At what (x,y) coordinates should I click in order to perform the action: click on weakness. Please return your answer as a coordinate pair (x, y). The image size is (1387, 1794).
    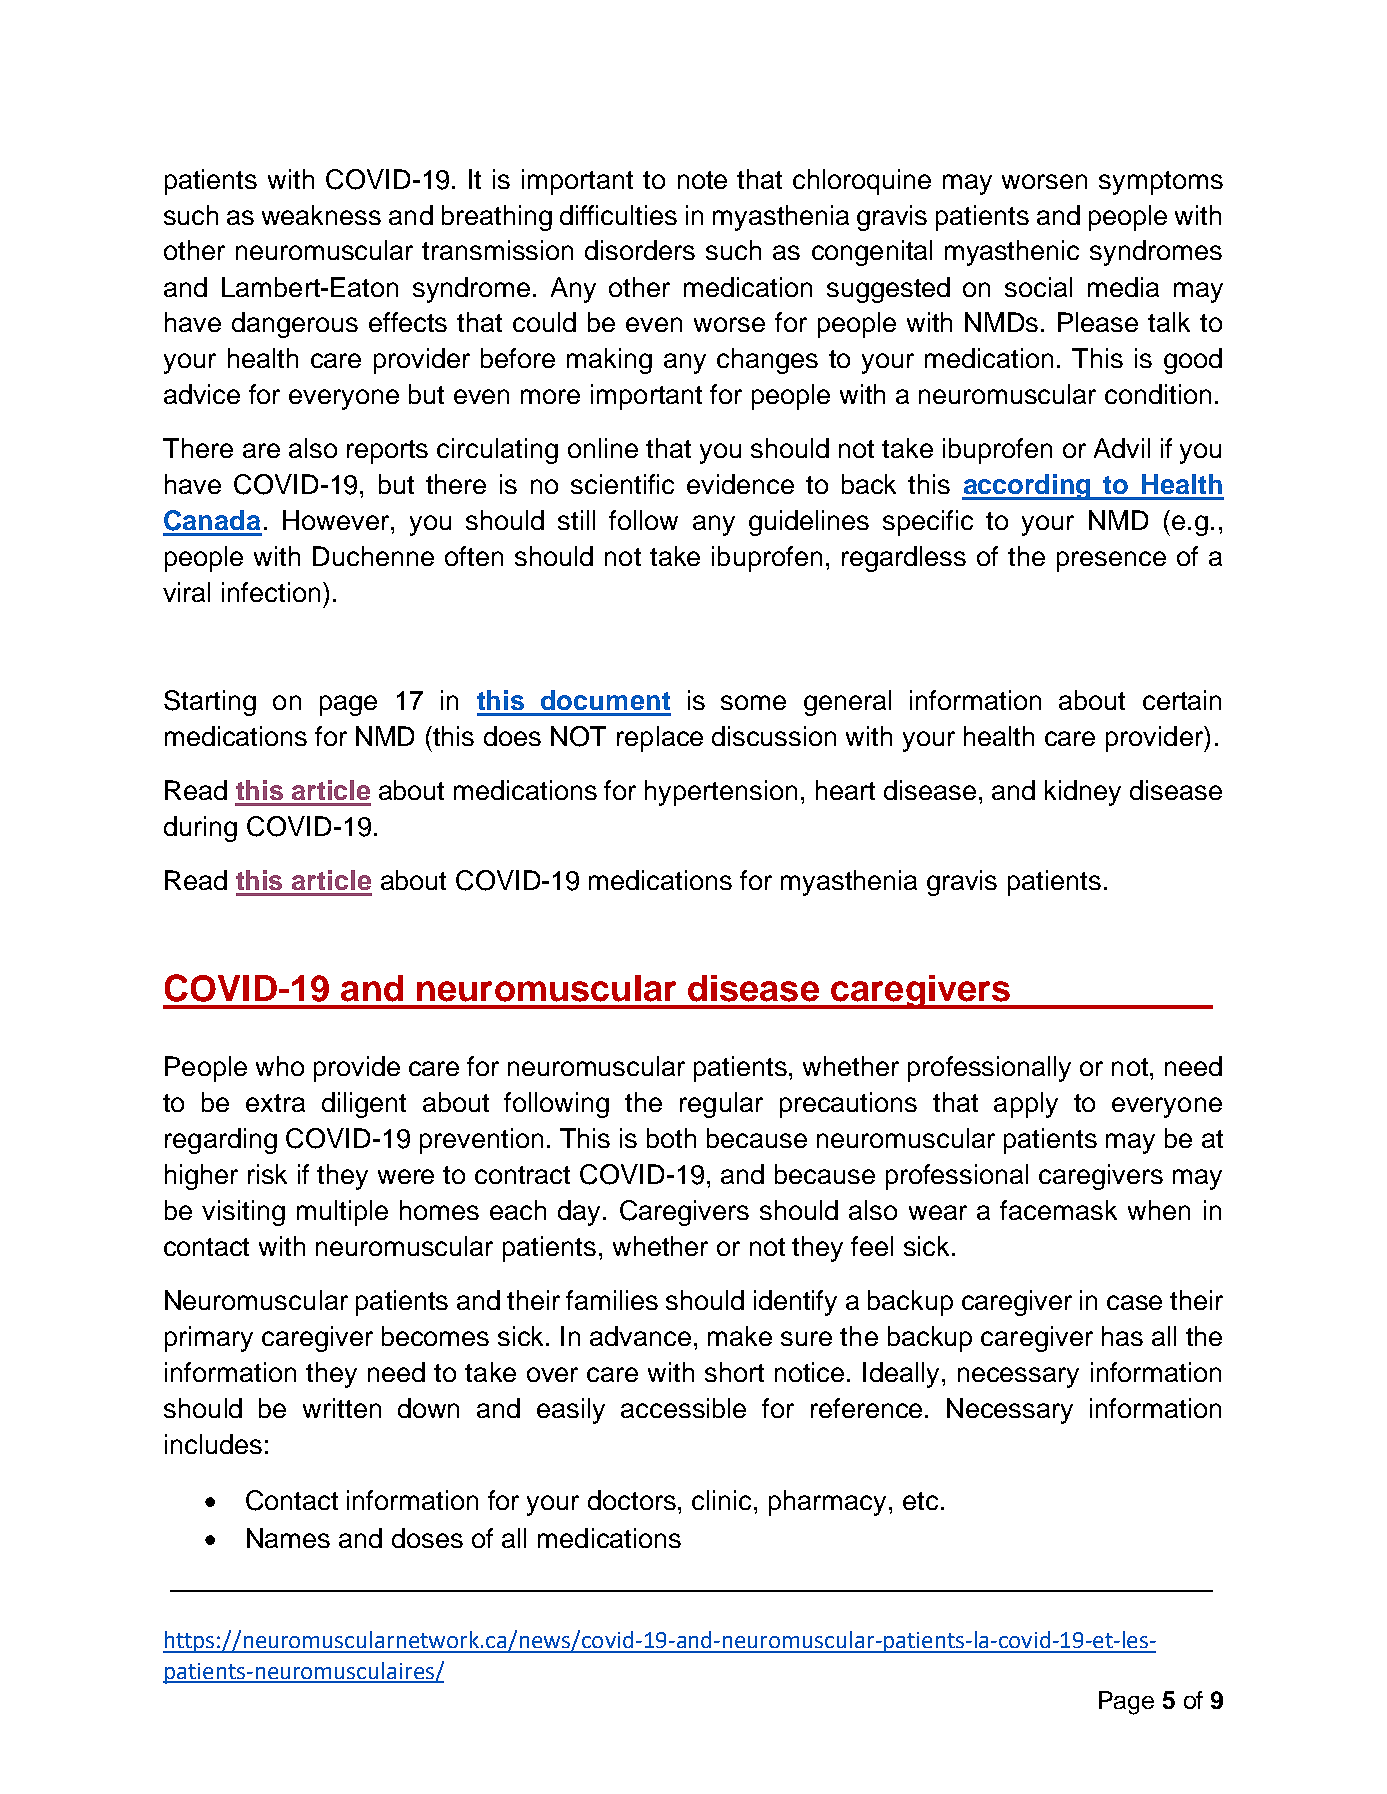
    Looking at the image, I should click on (321, 215).
